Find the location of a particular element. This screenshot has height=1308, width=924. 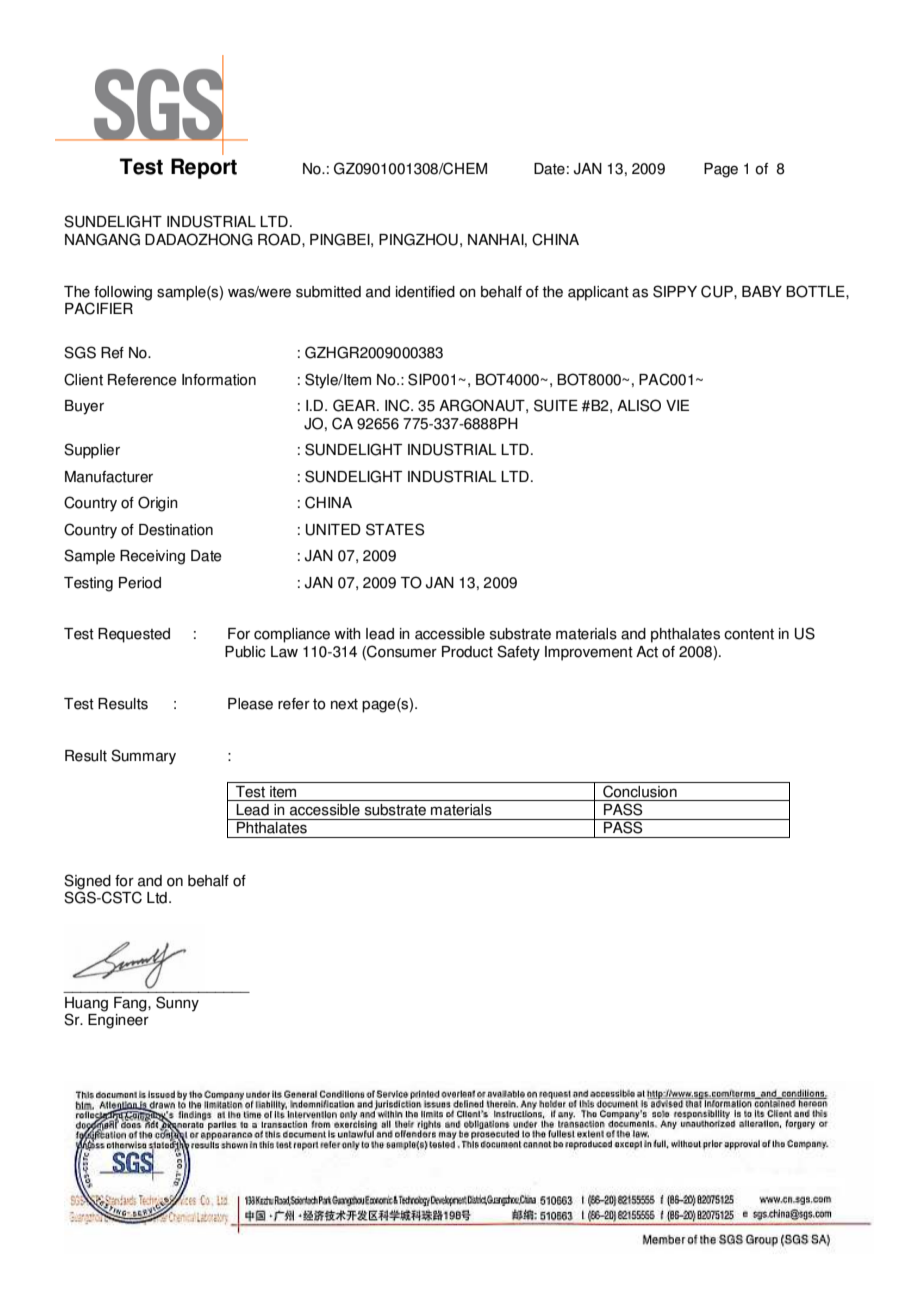

content is located at coordinates (749, 634).
